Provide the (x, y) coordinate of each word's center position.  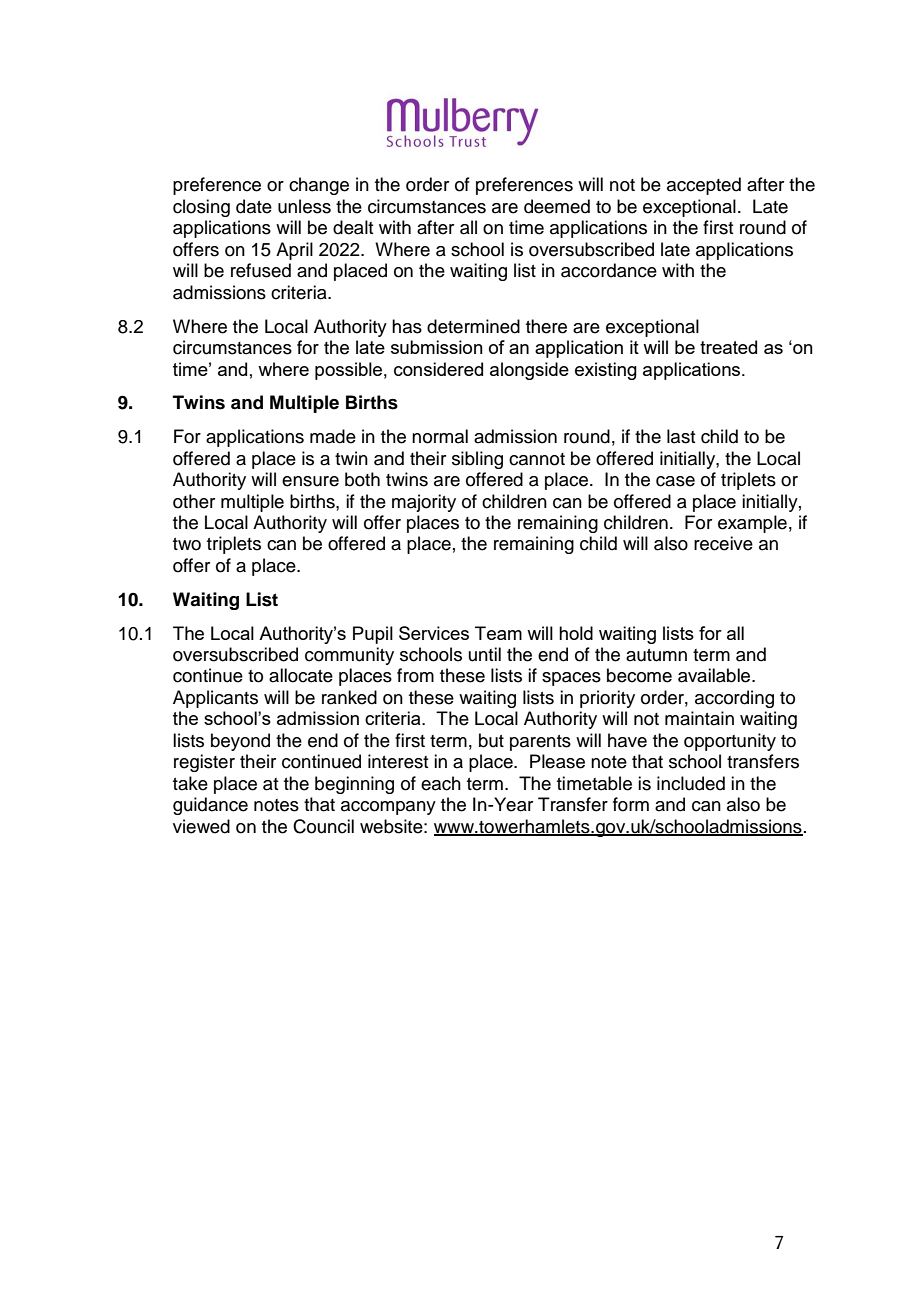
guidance (210, 806)
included (691, 783)
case (675, 481)
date (254, 206)
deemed (557, 206)
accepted (704, 186)
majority (424, 503)
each (441, 783)
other (194, 501)
